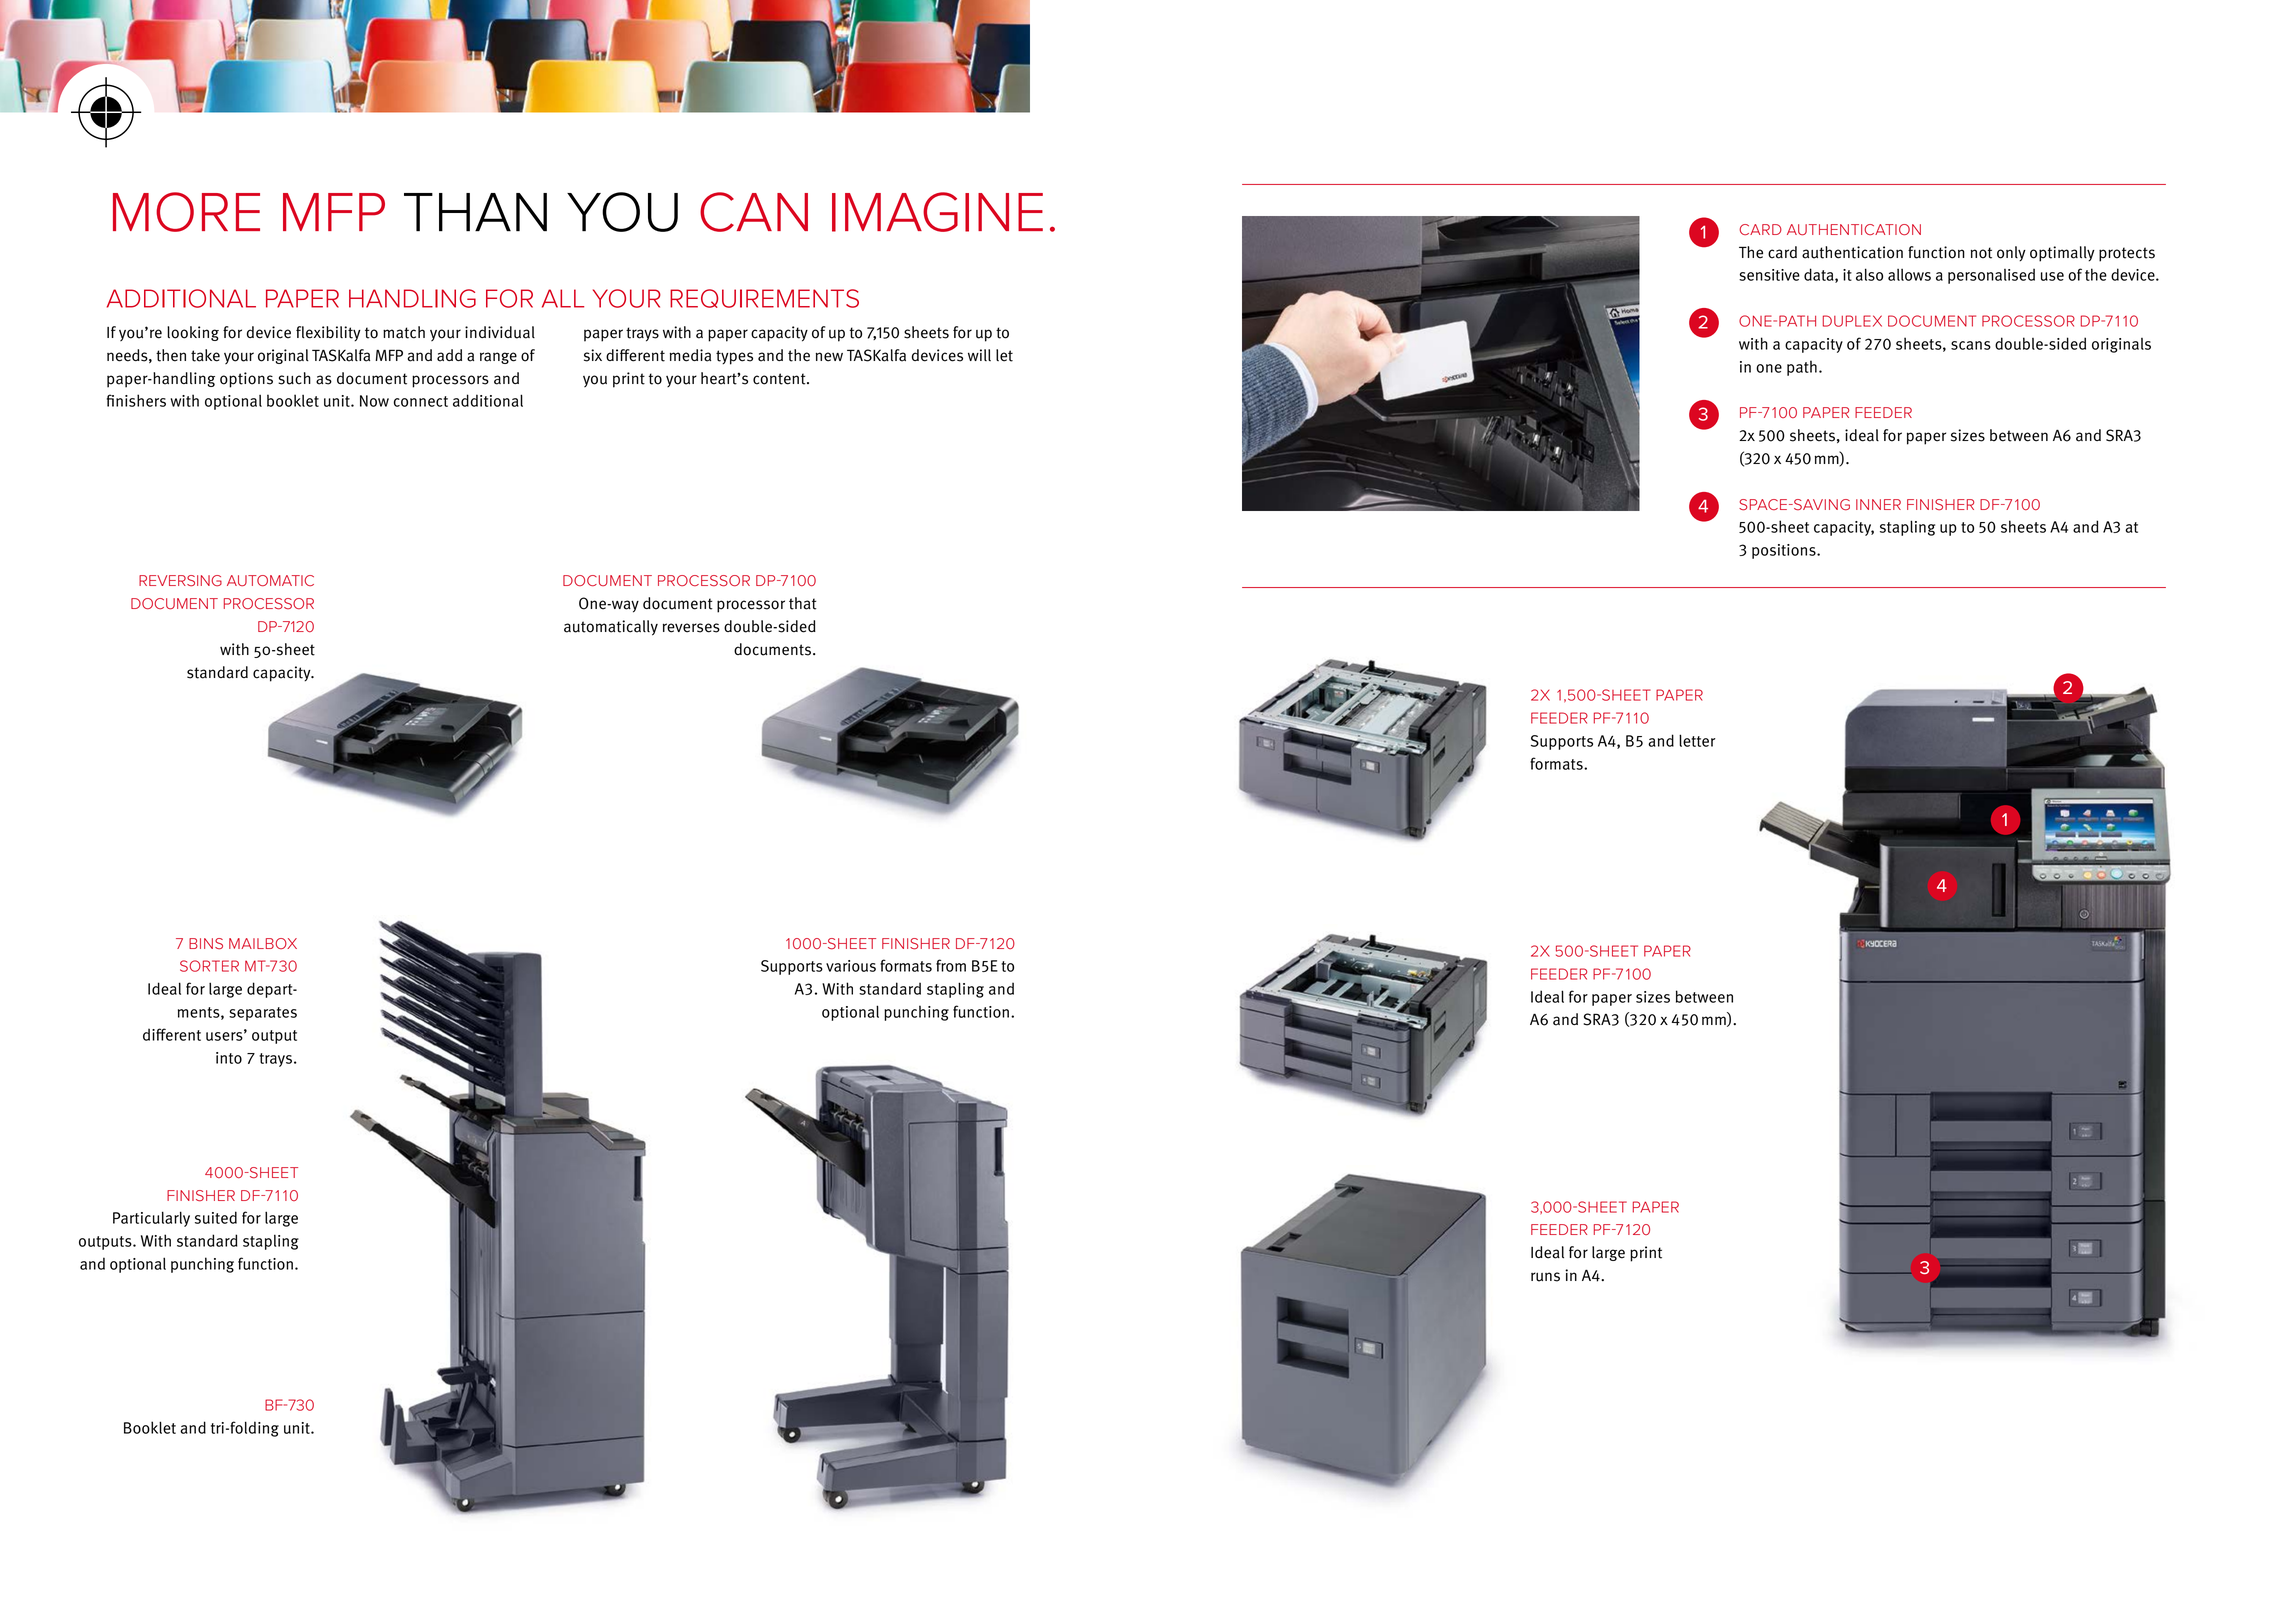 Image resolution: width=2272 pixels, height=1607 pixels. Describe the element at coordinates (209, 966) in the screenshot. I see `sorter` at that location.
